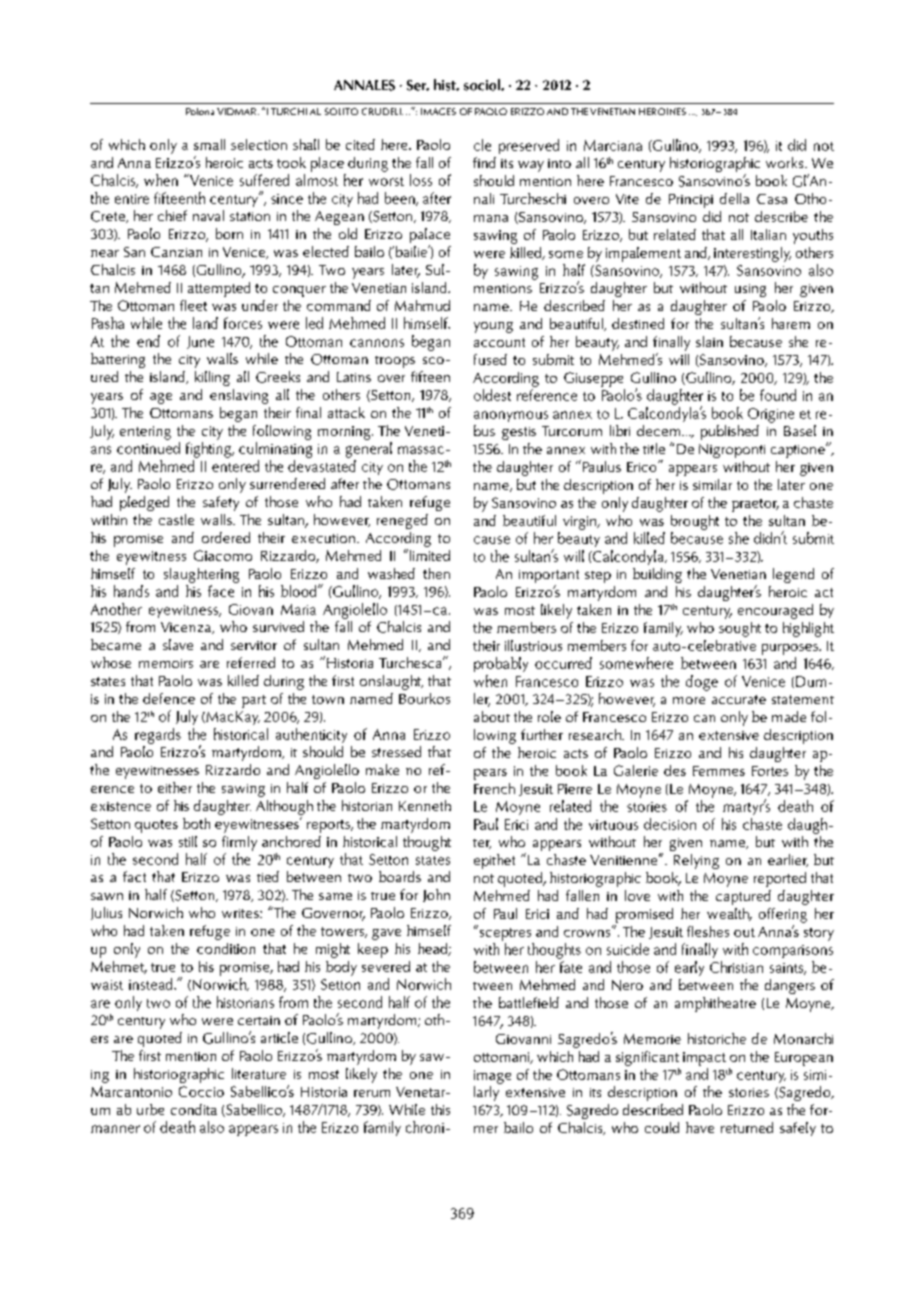 The height and width of the screenshot is (1308, 924). Describe the element at coordinates (440, 1109) in the screenshot. I see `this` at that location.
